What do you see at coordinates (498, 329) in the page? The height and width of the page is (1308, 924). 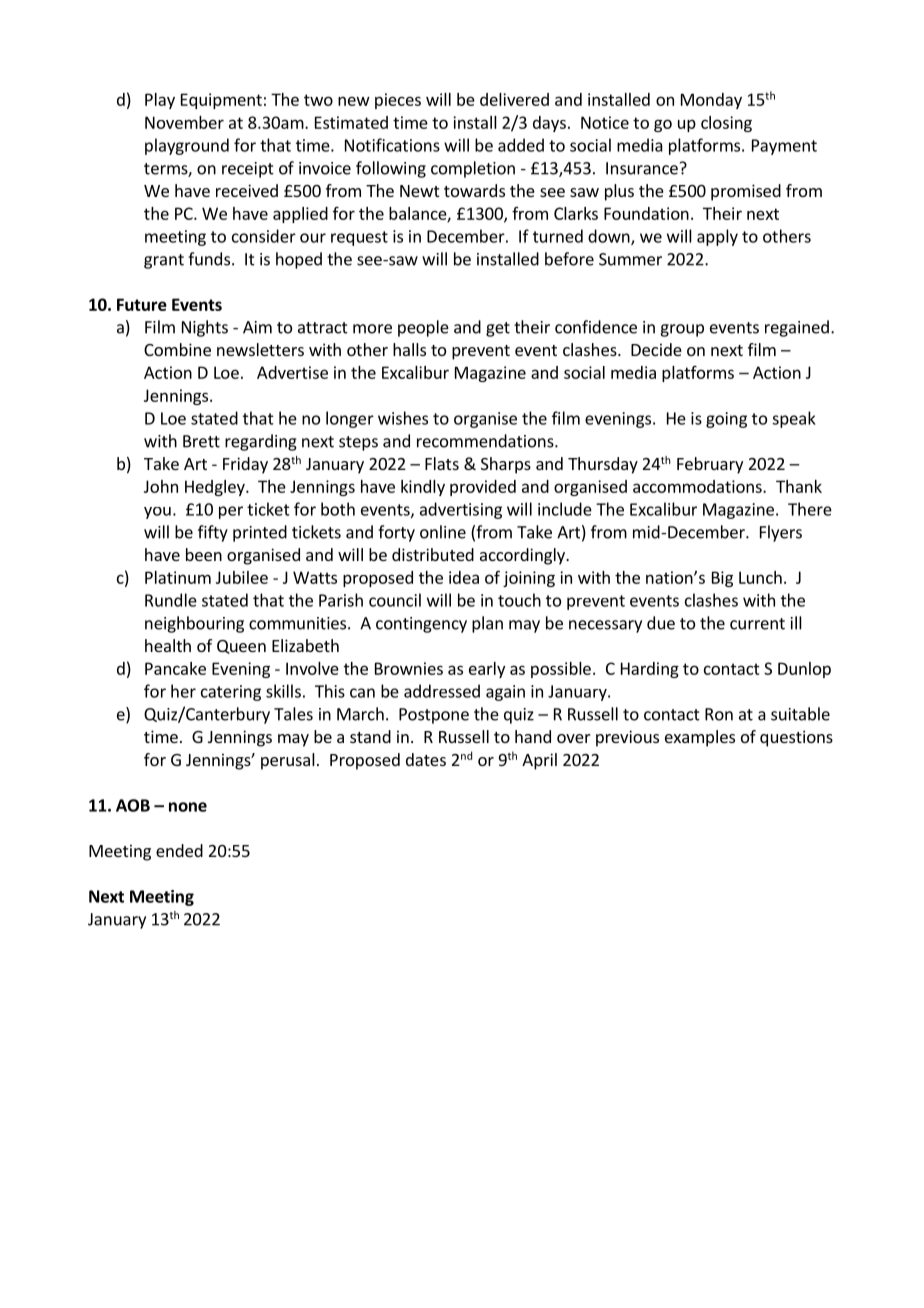 I see `get` at bounding box center [498, 329].
